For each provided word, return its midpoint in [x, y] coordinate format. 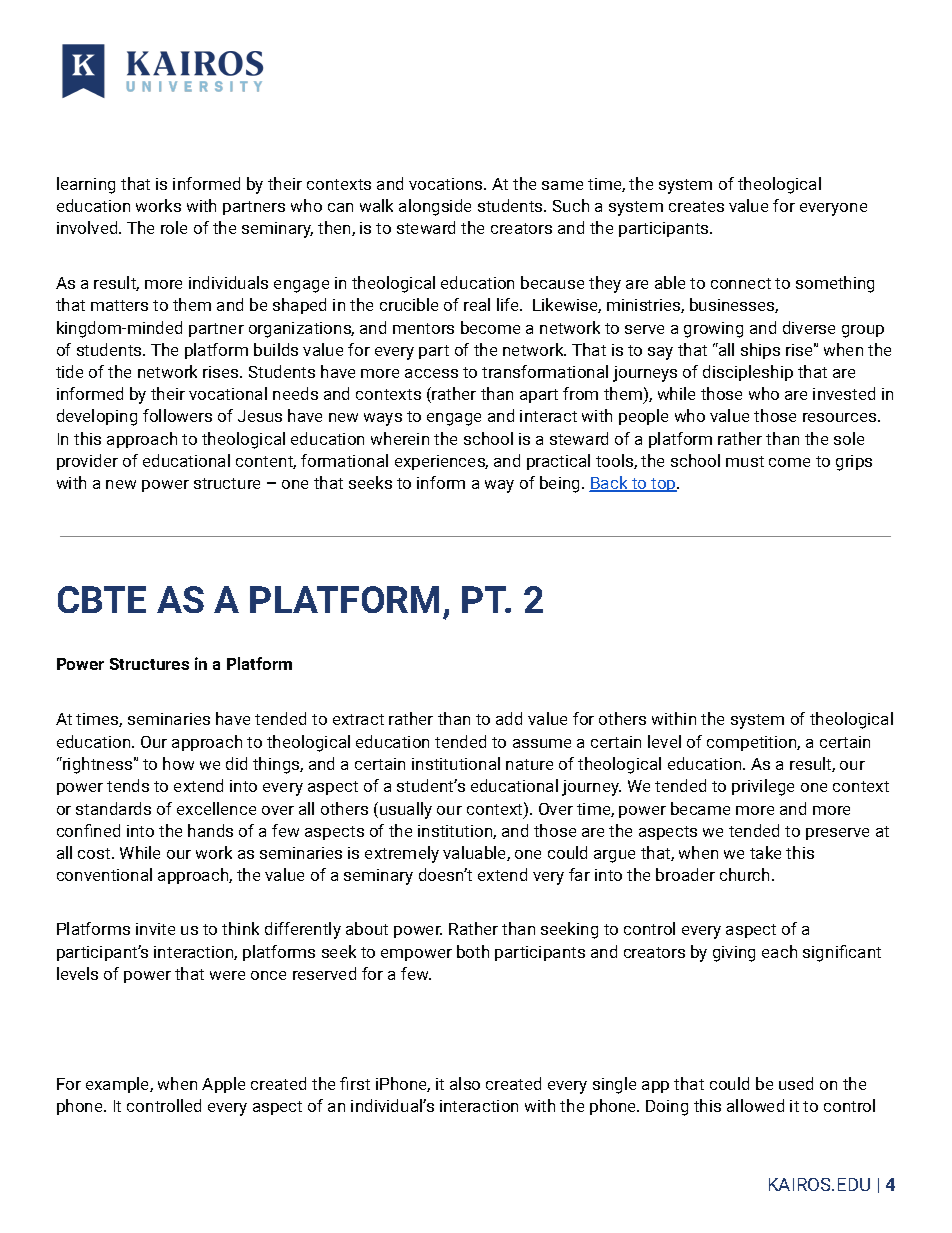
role [174, 227]
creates [696, 206]
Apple [223, 1085]
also [465, 1083]
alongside [435, 207]
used [796, 1083]
